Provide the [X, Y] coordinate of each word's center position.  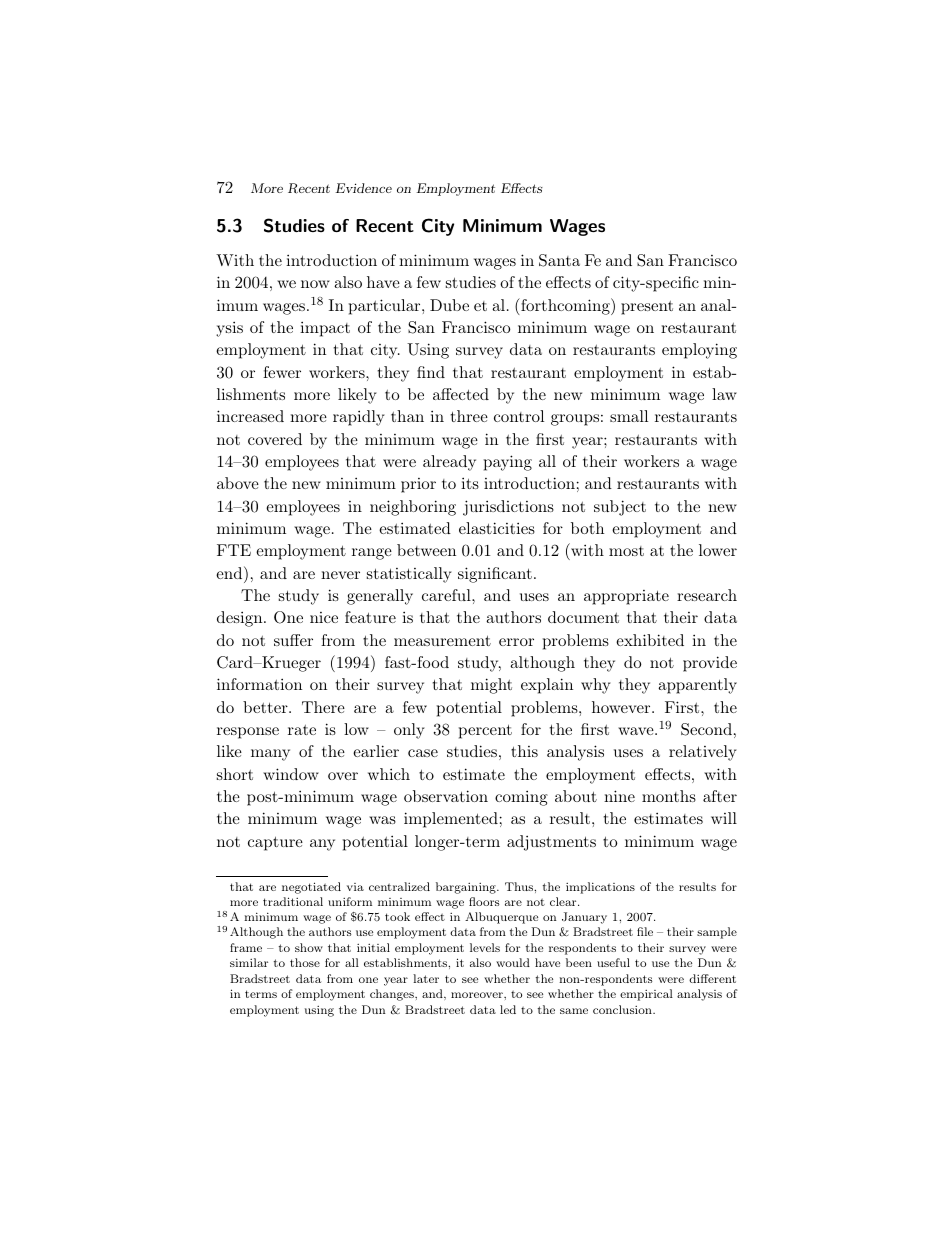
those [305, 962]
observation [446, 796]
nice [324, 617]
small [629, 416]
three [469, 416]
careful [447, 595]
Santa [559, 260]
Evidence [364, 188]
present [647, 308]
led [508, 1009]
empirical [646, 995]
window [291, 774]
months [669, 796]
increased [250, 416]
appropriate [626, 597]
